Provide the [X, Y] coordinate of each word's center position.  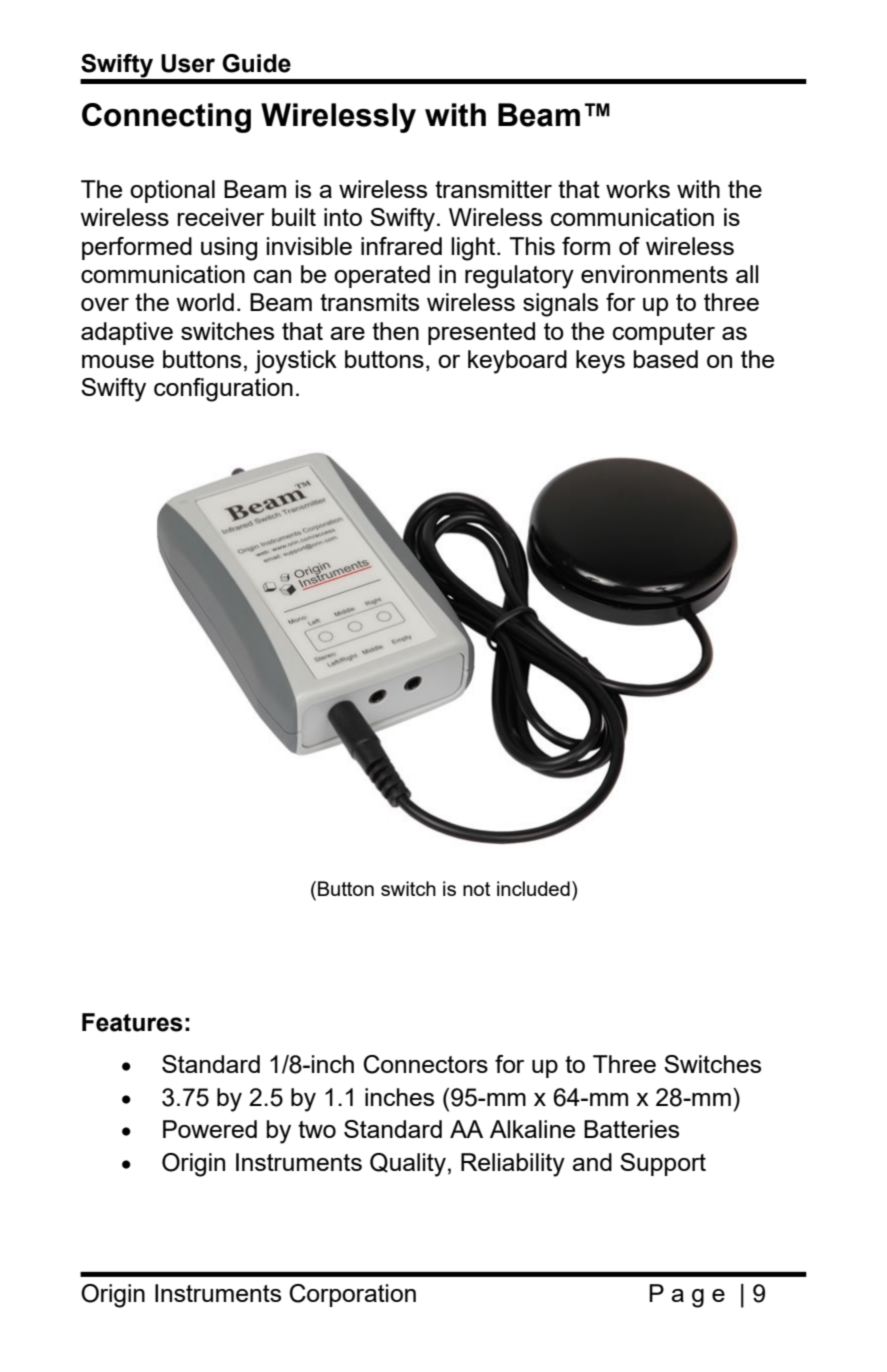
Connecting [166, 118]
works [638, 189]
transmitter [493, 189]
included [533, 888]
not [476, 889]
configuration [223, 390]
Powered [210, 1129]
